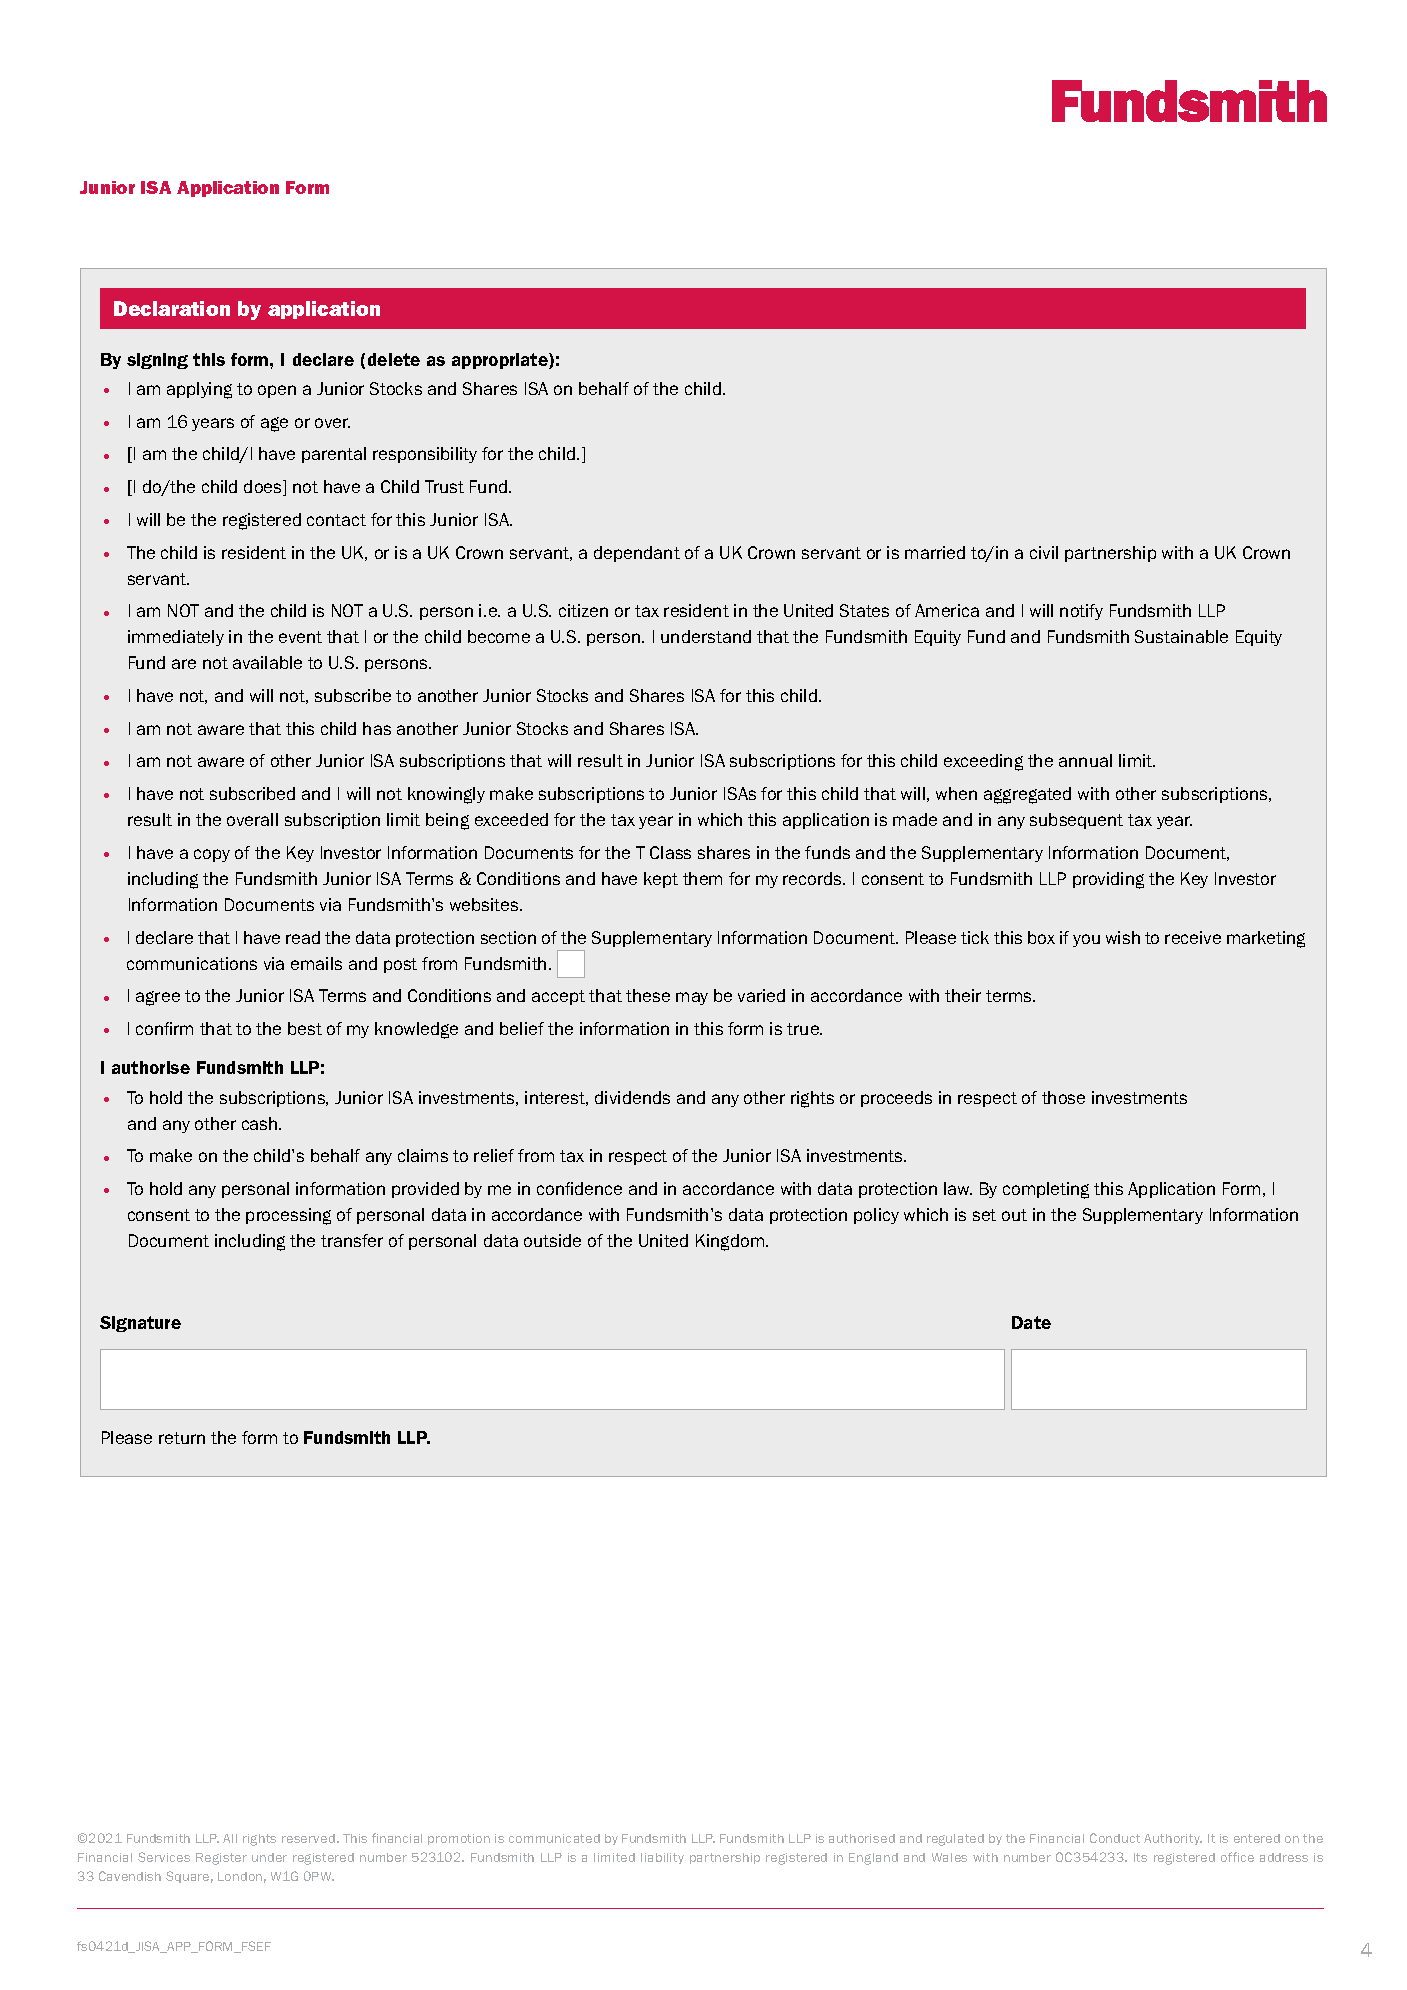 This document has width=1407, height=1990. What do you see at coordinates (277, 391) in the document?
I see `open` at bounding box center [277, 391].
